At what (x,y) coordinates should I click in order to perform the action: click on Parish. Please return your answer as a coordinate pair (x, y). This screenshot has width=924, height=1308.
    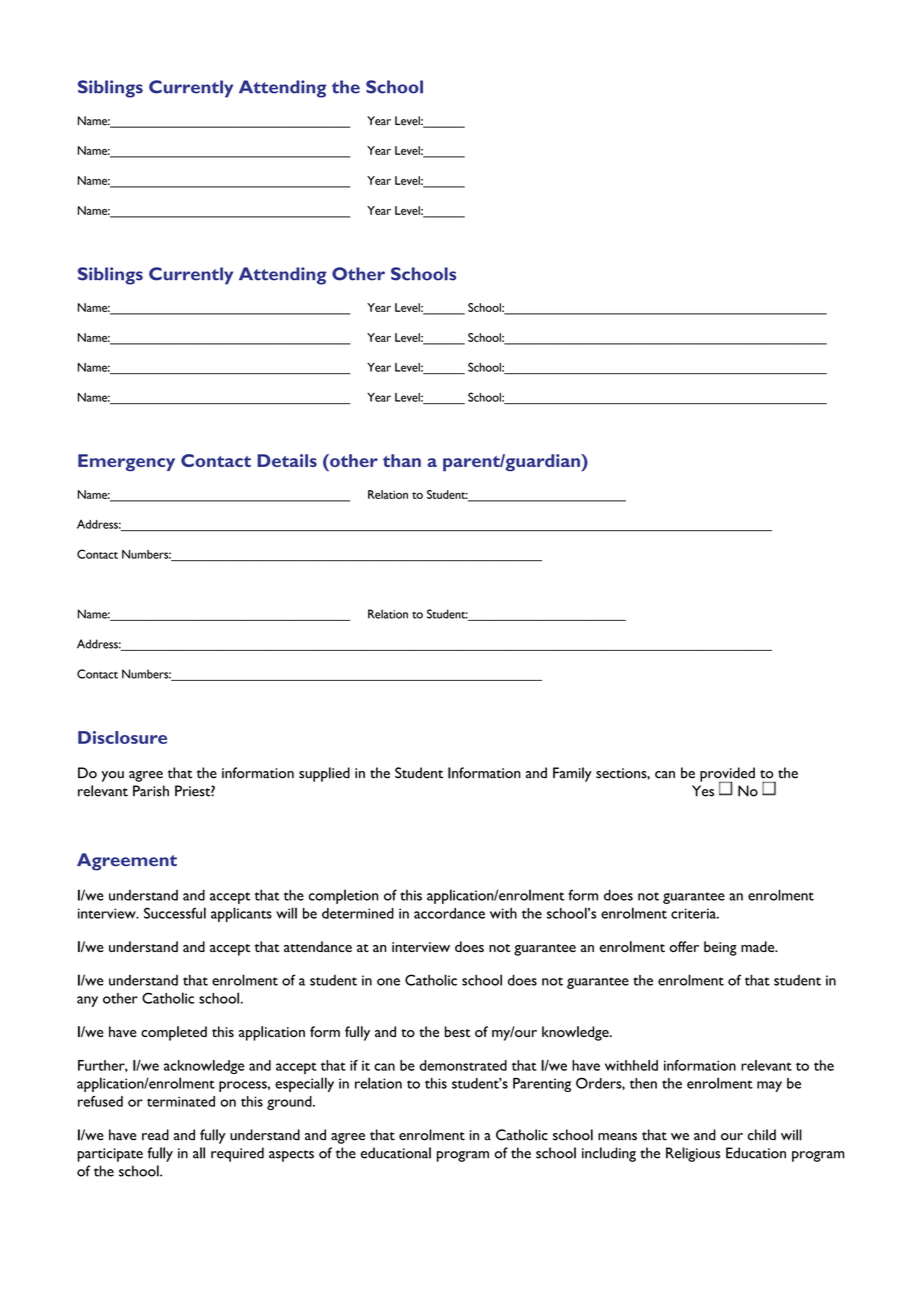
    Looking at the image, I should click on (151, 791).
